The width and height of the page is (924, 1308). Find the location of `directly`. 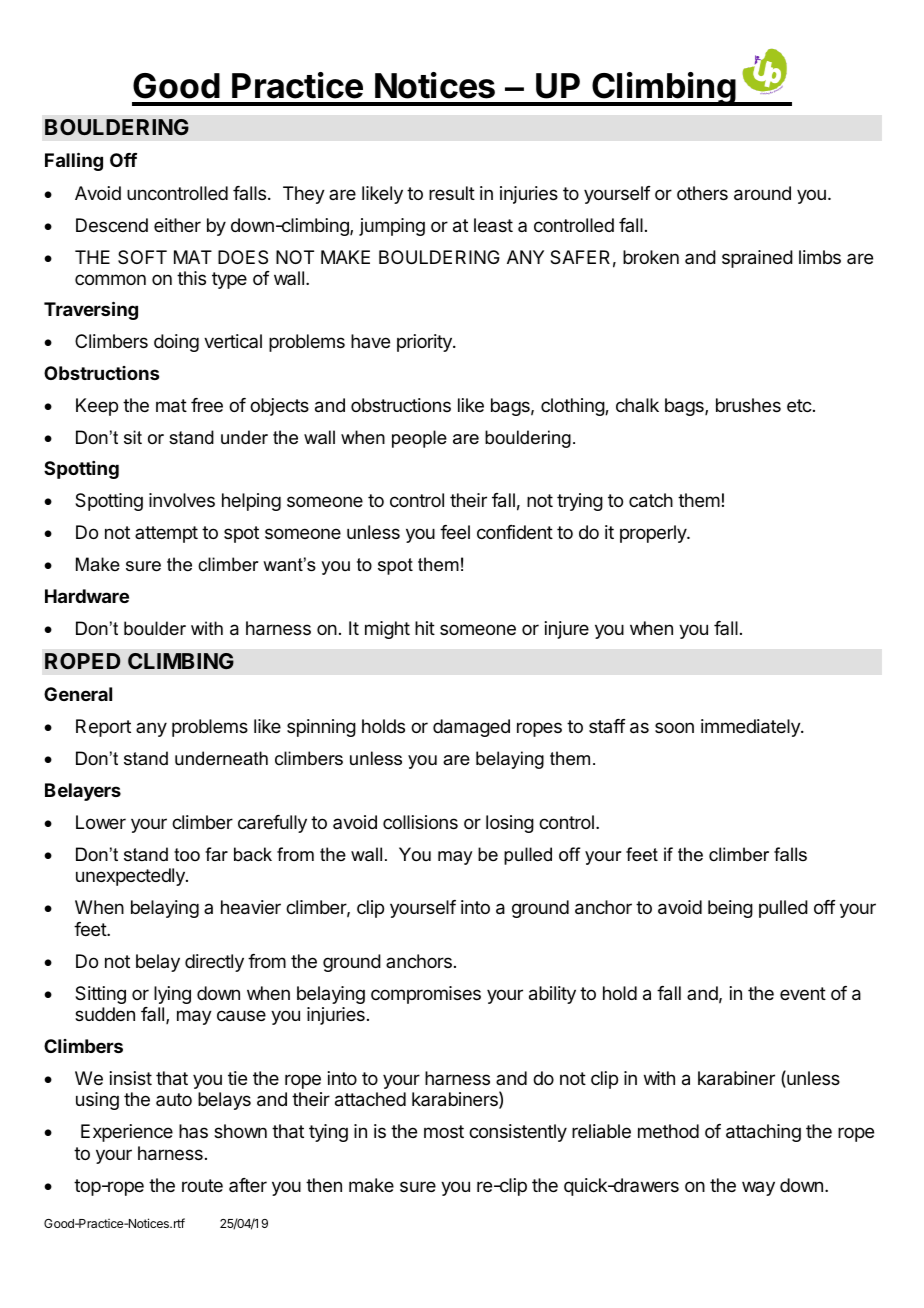

directly is located at coordinates (214, 963).
